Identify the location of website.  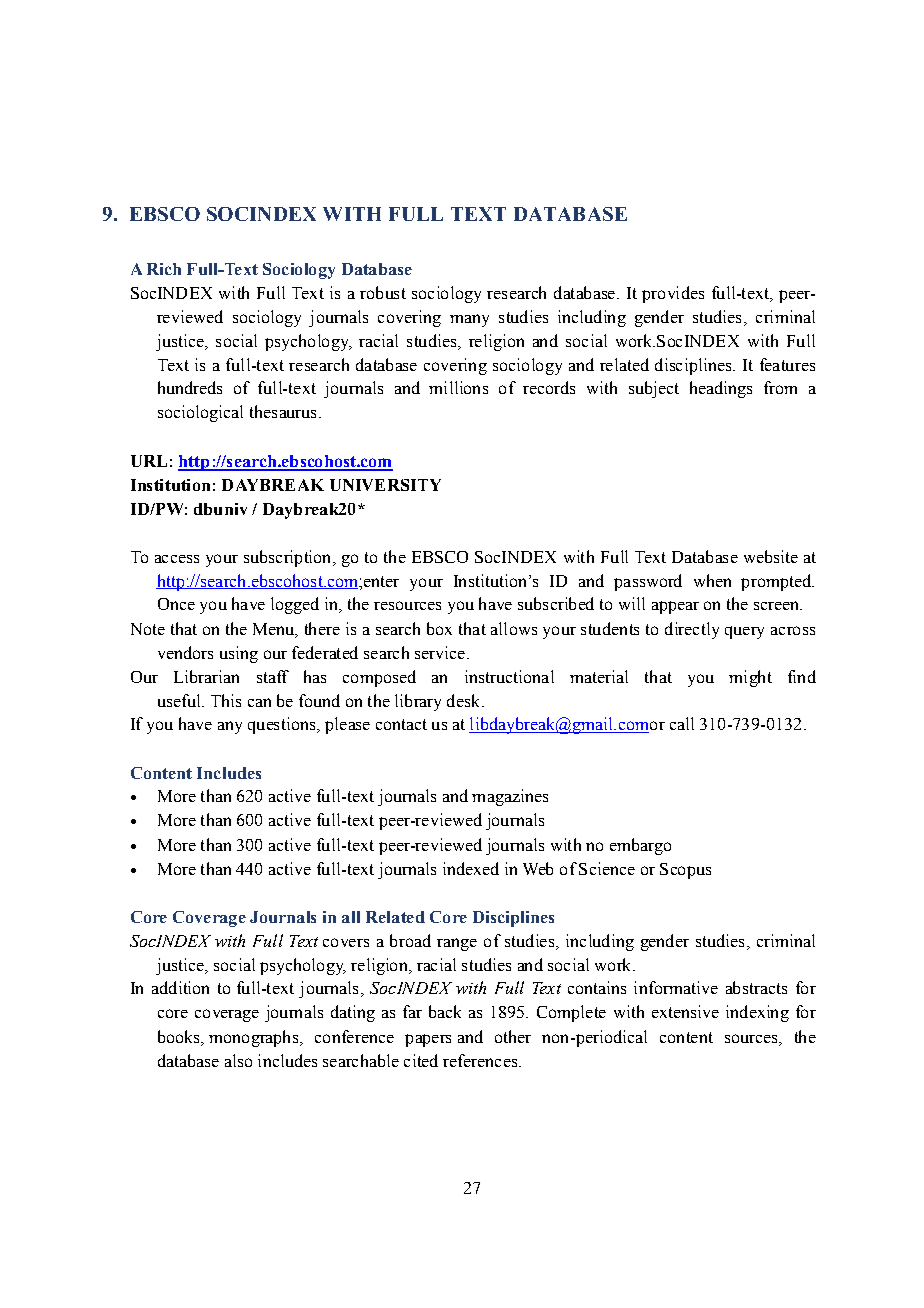
(771, 556).
